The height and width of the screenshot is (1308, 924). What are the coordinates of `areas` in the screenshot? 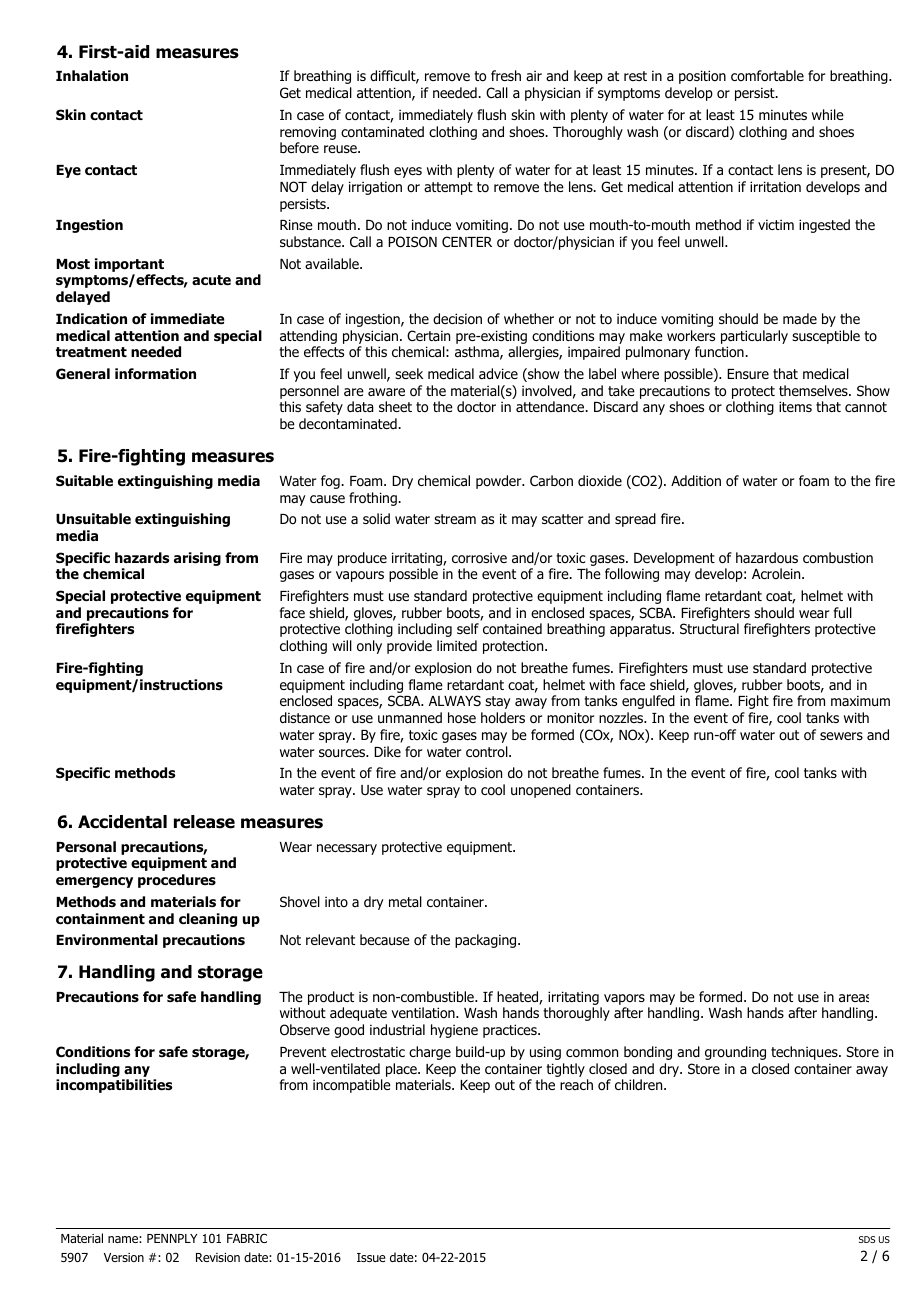 It's located at (854, 998).
